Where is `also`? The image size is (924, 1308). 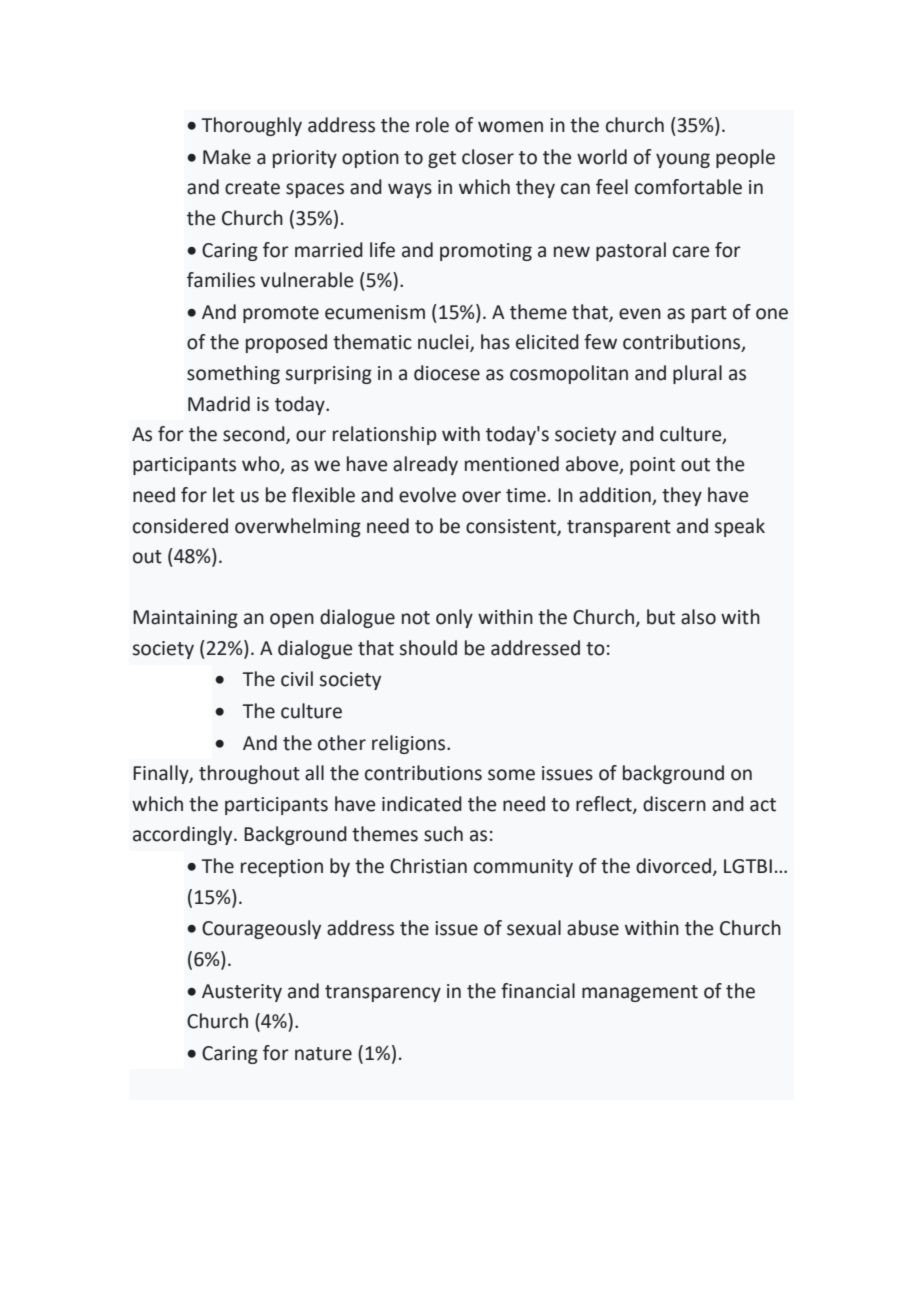
also is located at coordinates (698, 617).
